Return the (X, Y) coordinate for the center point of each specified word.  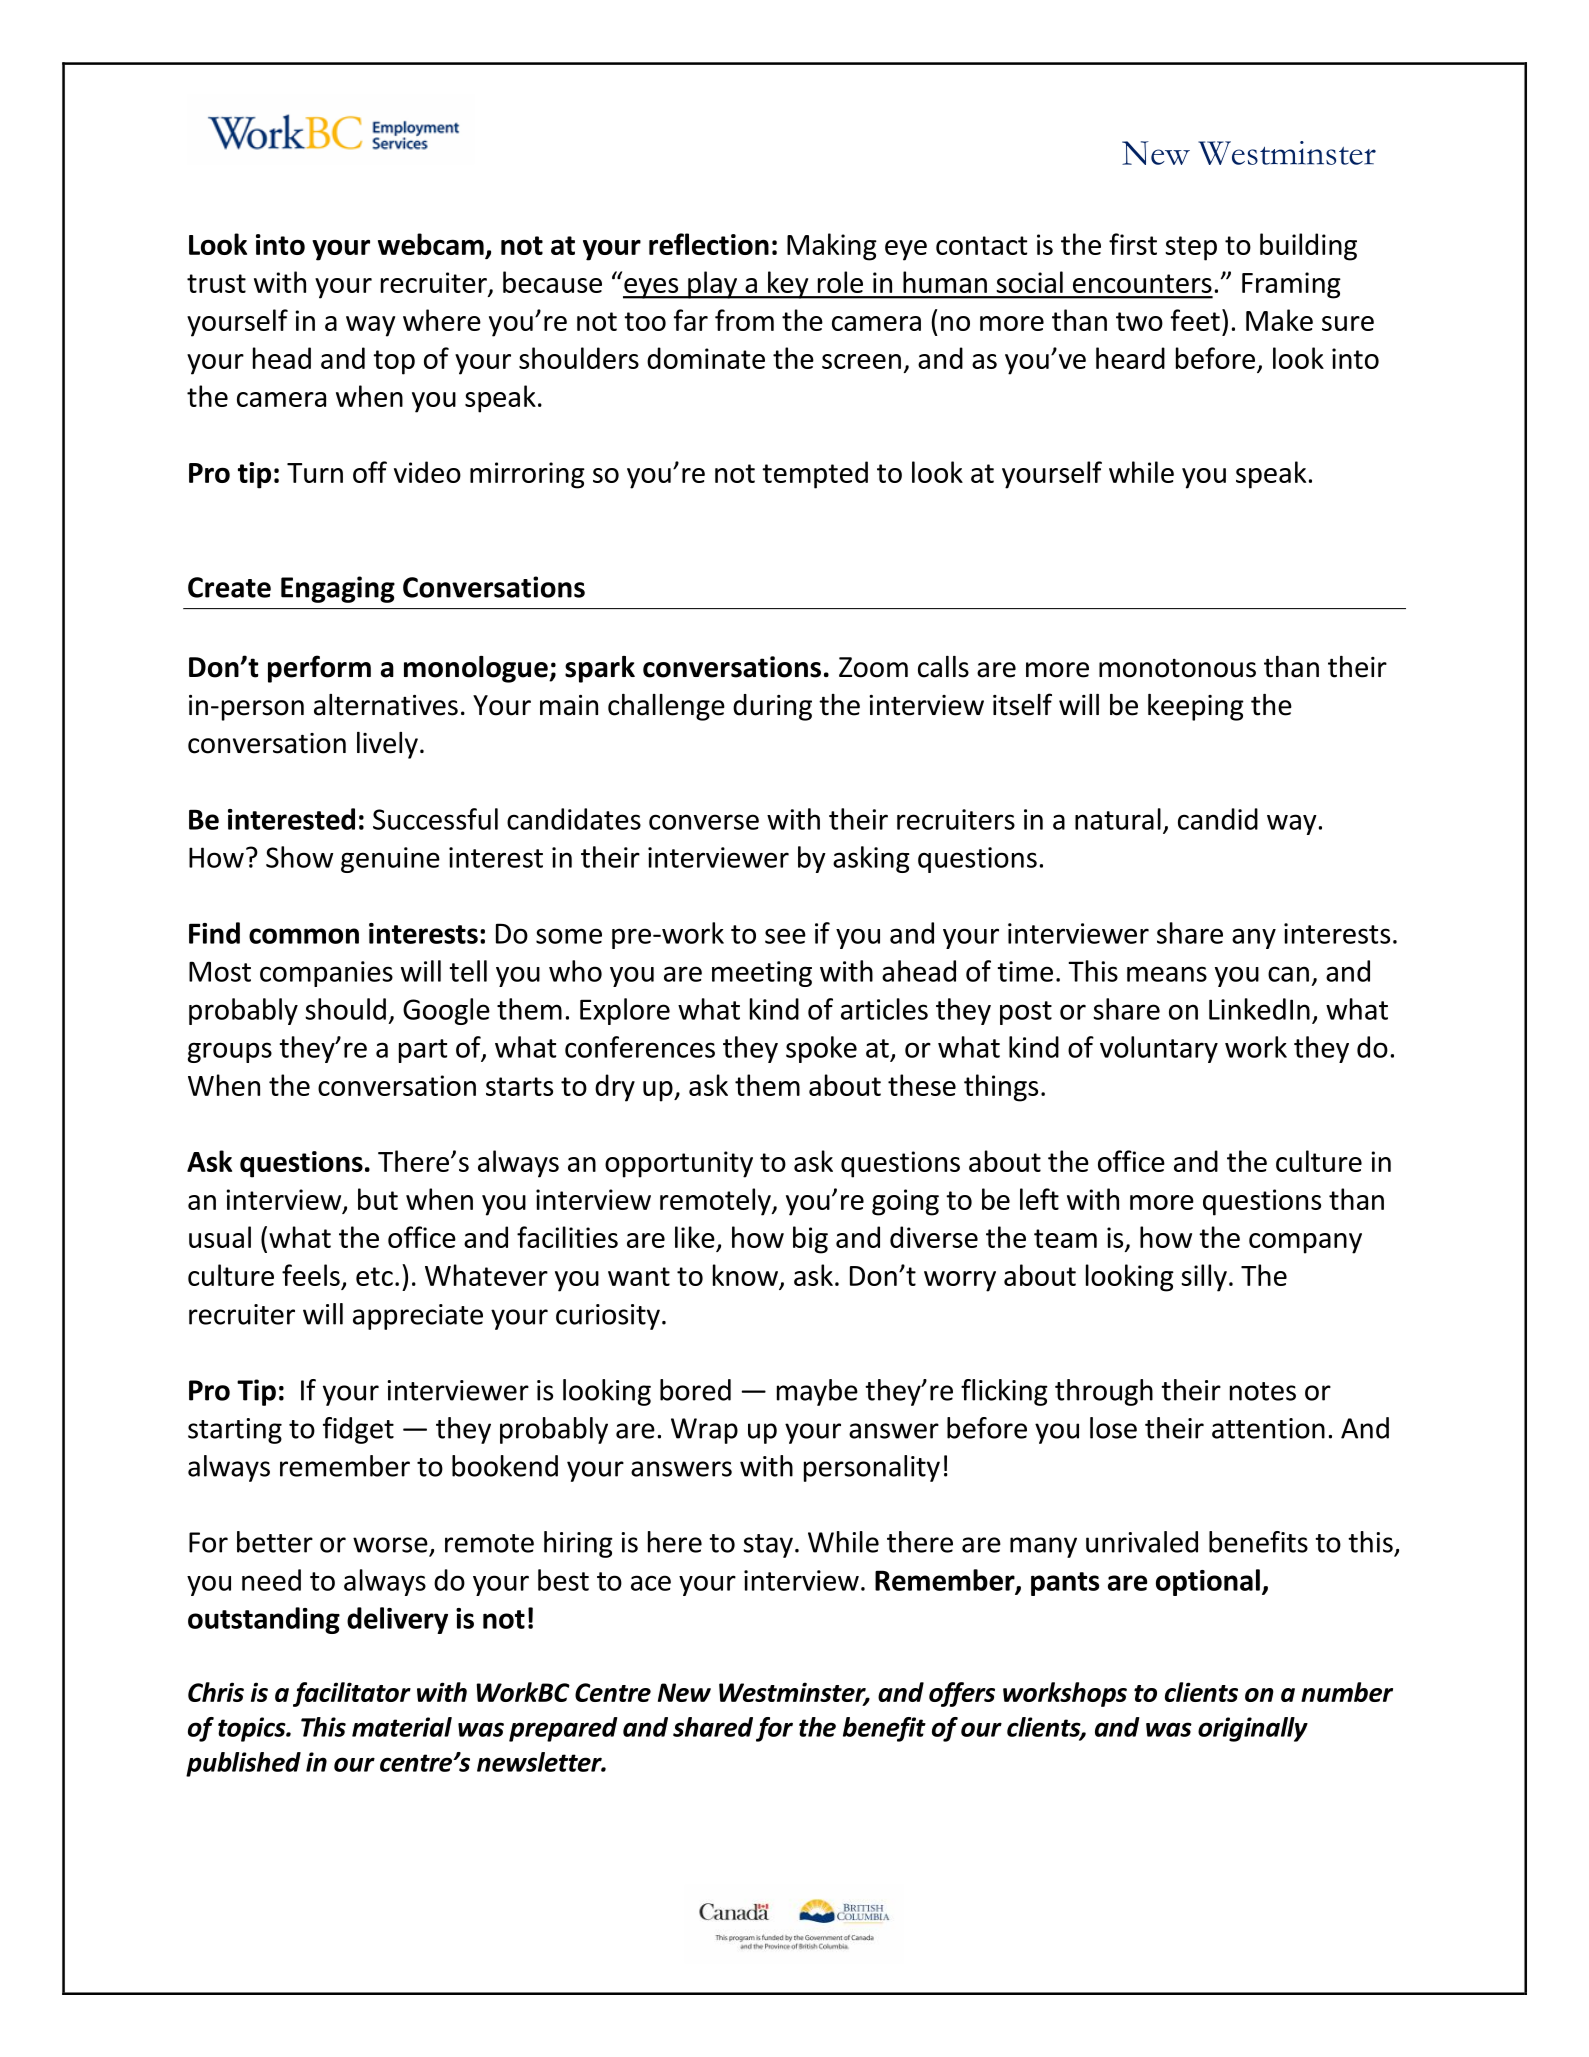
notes (1263, 1391)
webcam (431, 244)
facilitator (352, 1694)
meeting (762, 974)
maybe (817, 1392)
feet (1195, 320)
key (788, 285)
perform (319, 669)
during (772, 707)
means (1167, 974)
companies (326, 974)
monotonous (1177, 668)
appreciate (418, 1317)
